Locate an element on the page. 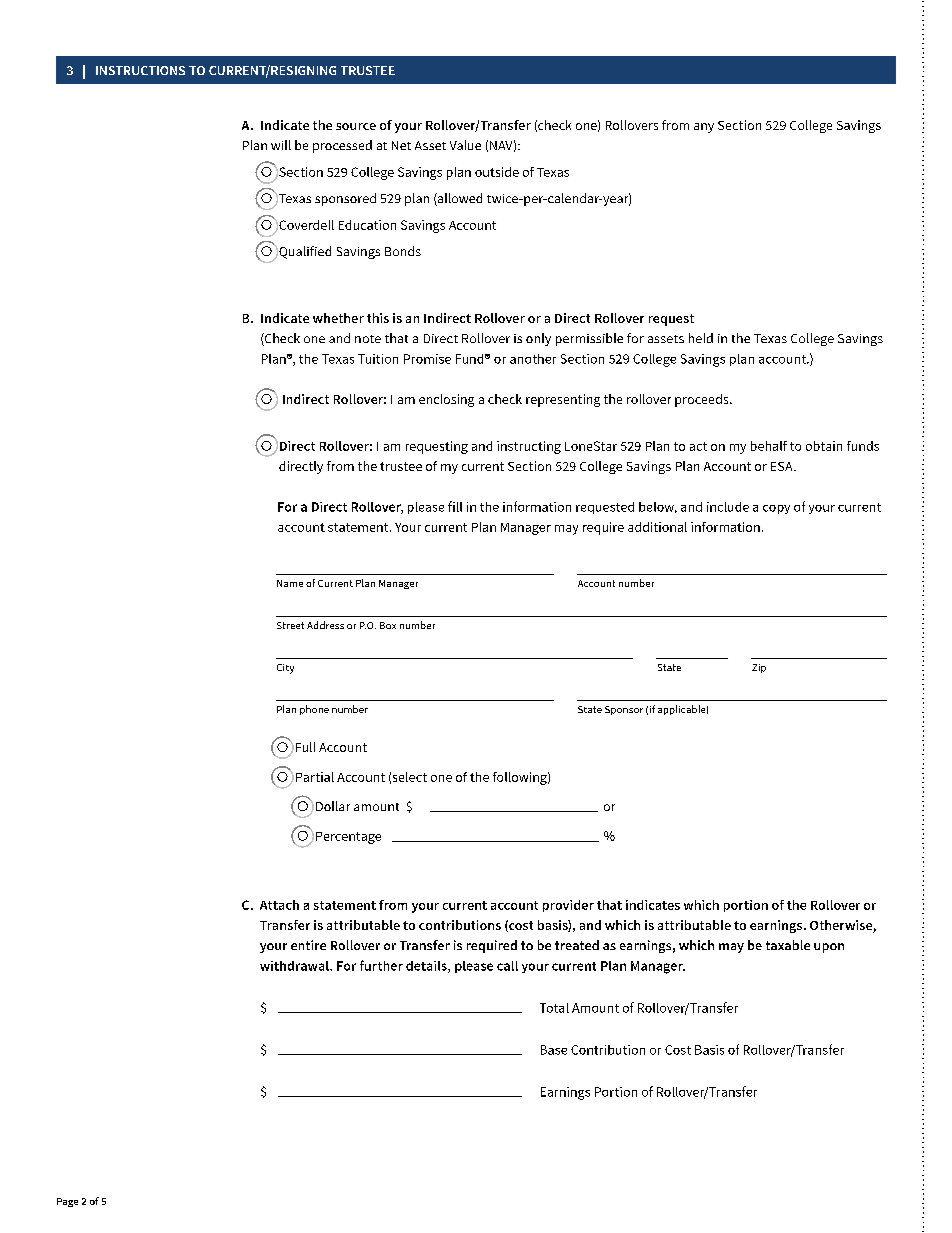 Image resolution: width=952 pixels, height=1233 pixels. Page is located at coordinates (67, 1202).
